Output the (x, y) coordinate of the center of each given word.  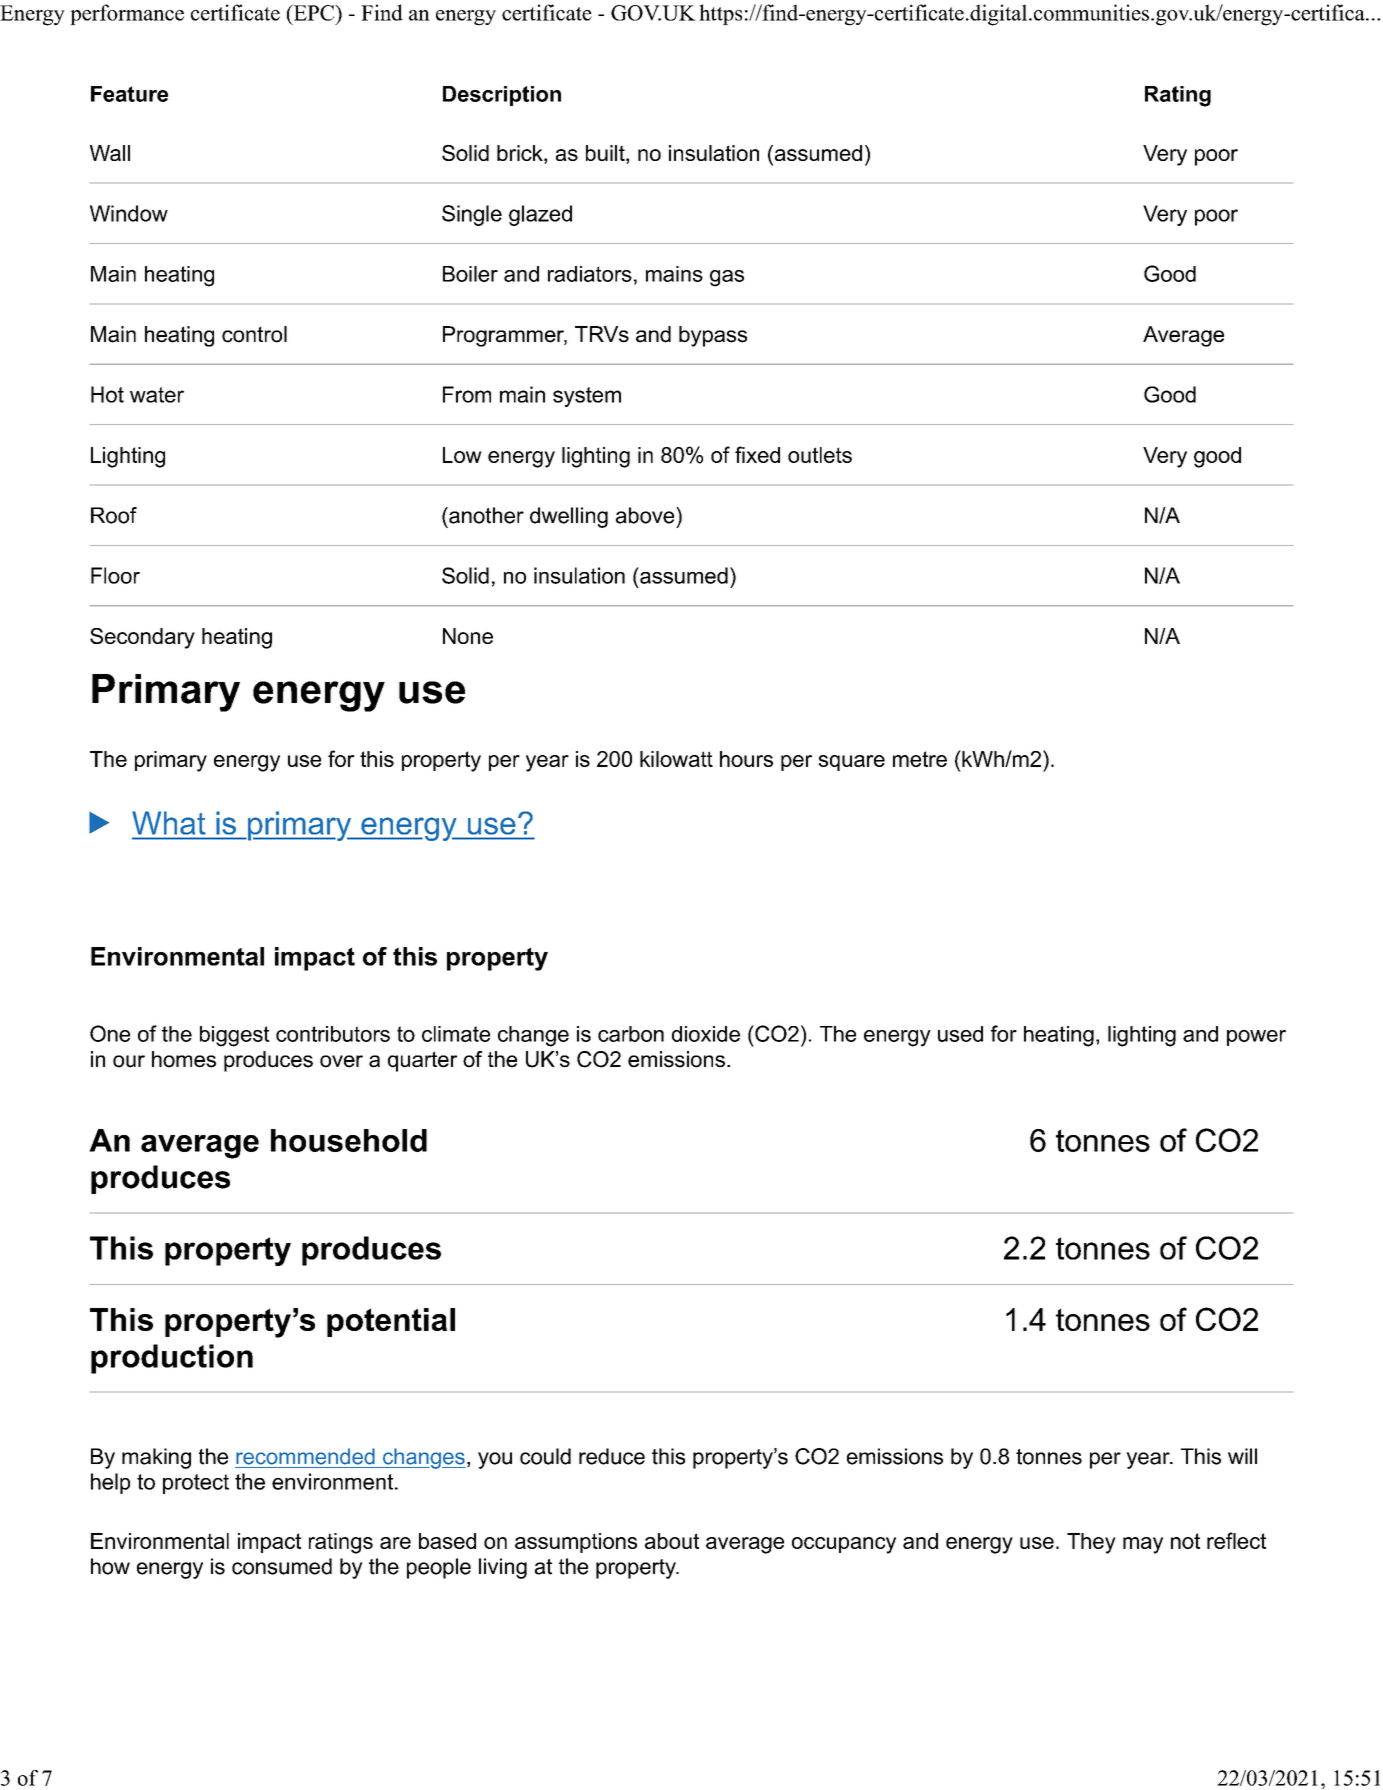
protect (196, 1484)
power (1256, 1038)
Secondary (142, 638)
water (157, 395)
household (349, 1140)
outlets (820, 455)
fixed (757, 454)
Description (502, 96)
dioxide (706, 1034)
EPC (313, 12)
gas (727, 278)
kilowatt (676, 759)
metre (920, 759)
